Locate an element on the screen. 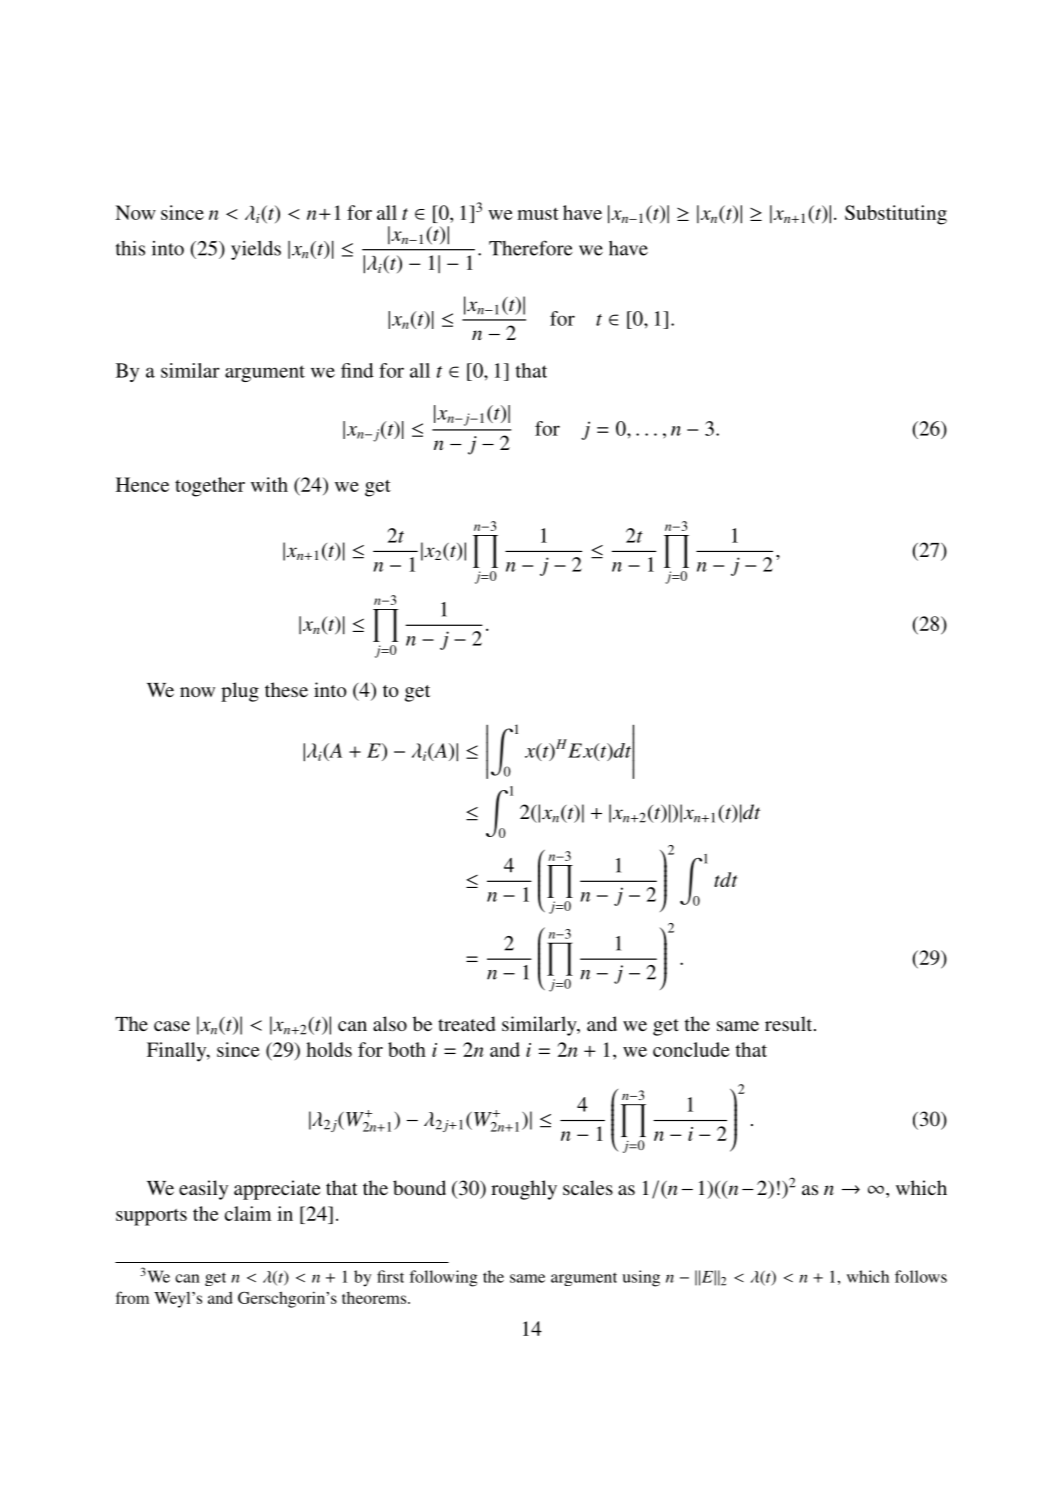  these is located at coordinates (286, 689).
